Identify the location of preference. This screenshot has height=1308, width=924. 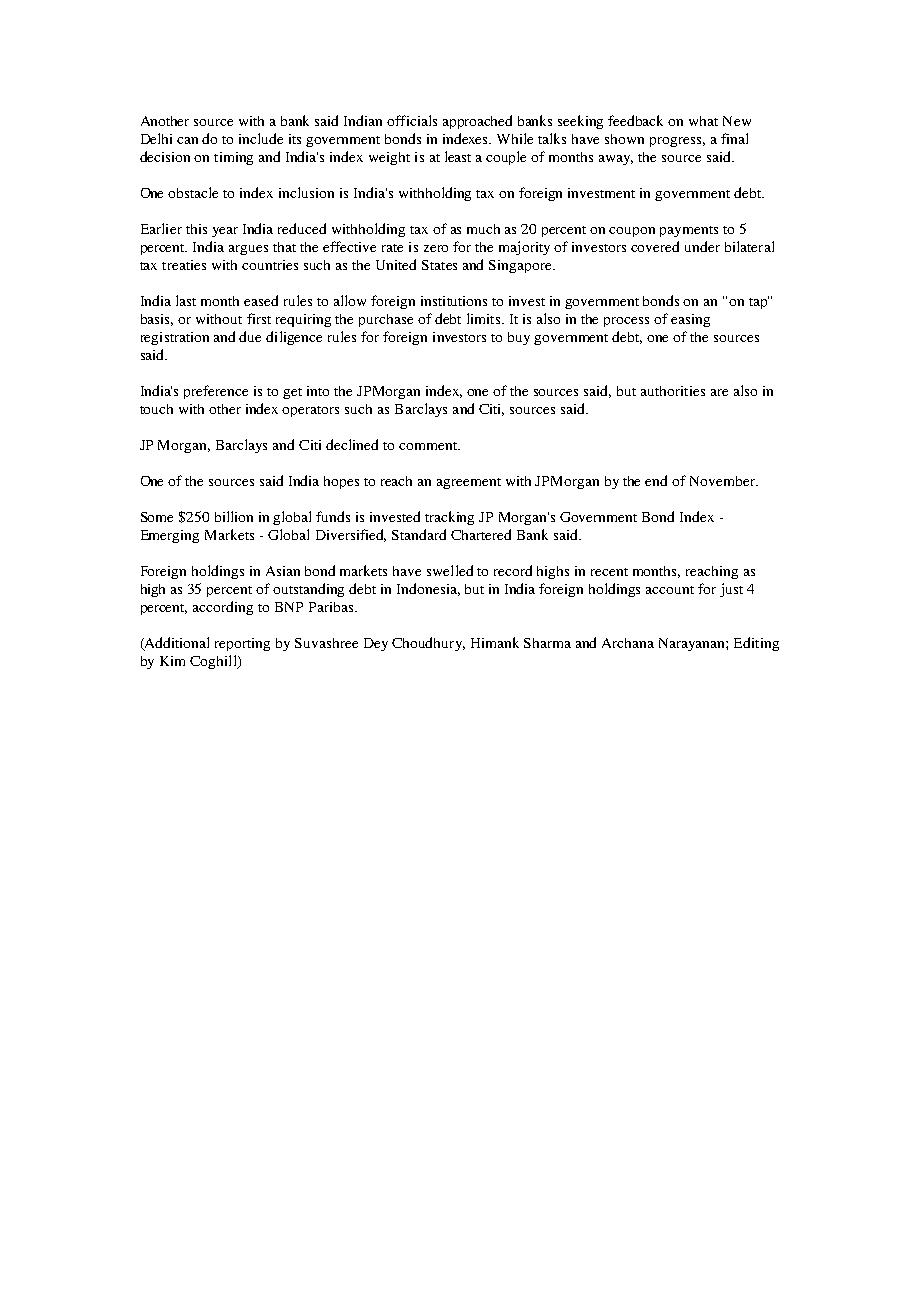
(216, 392).
